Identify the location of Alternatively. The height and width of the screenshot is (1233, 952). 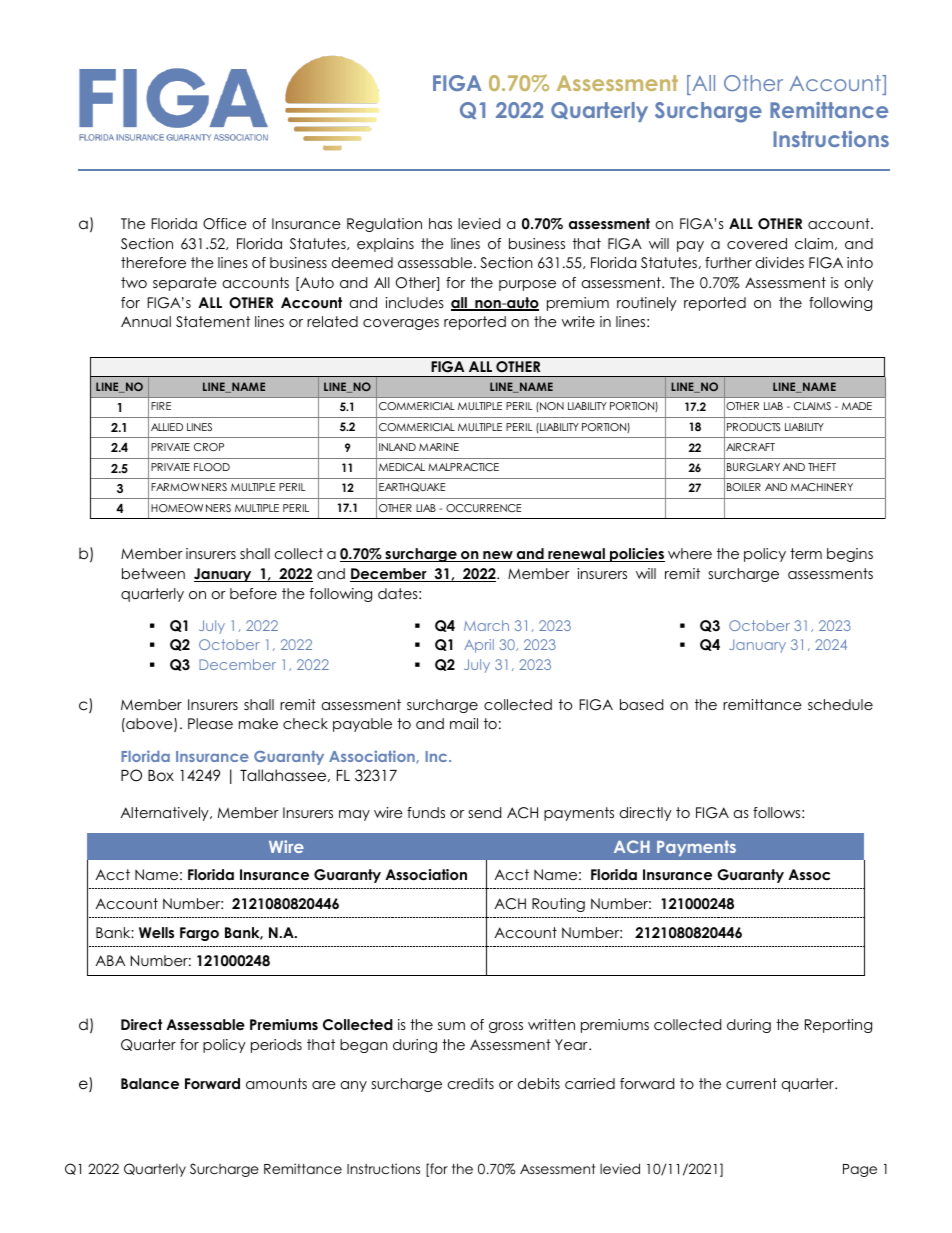
(166, 814).
